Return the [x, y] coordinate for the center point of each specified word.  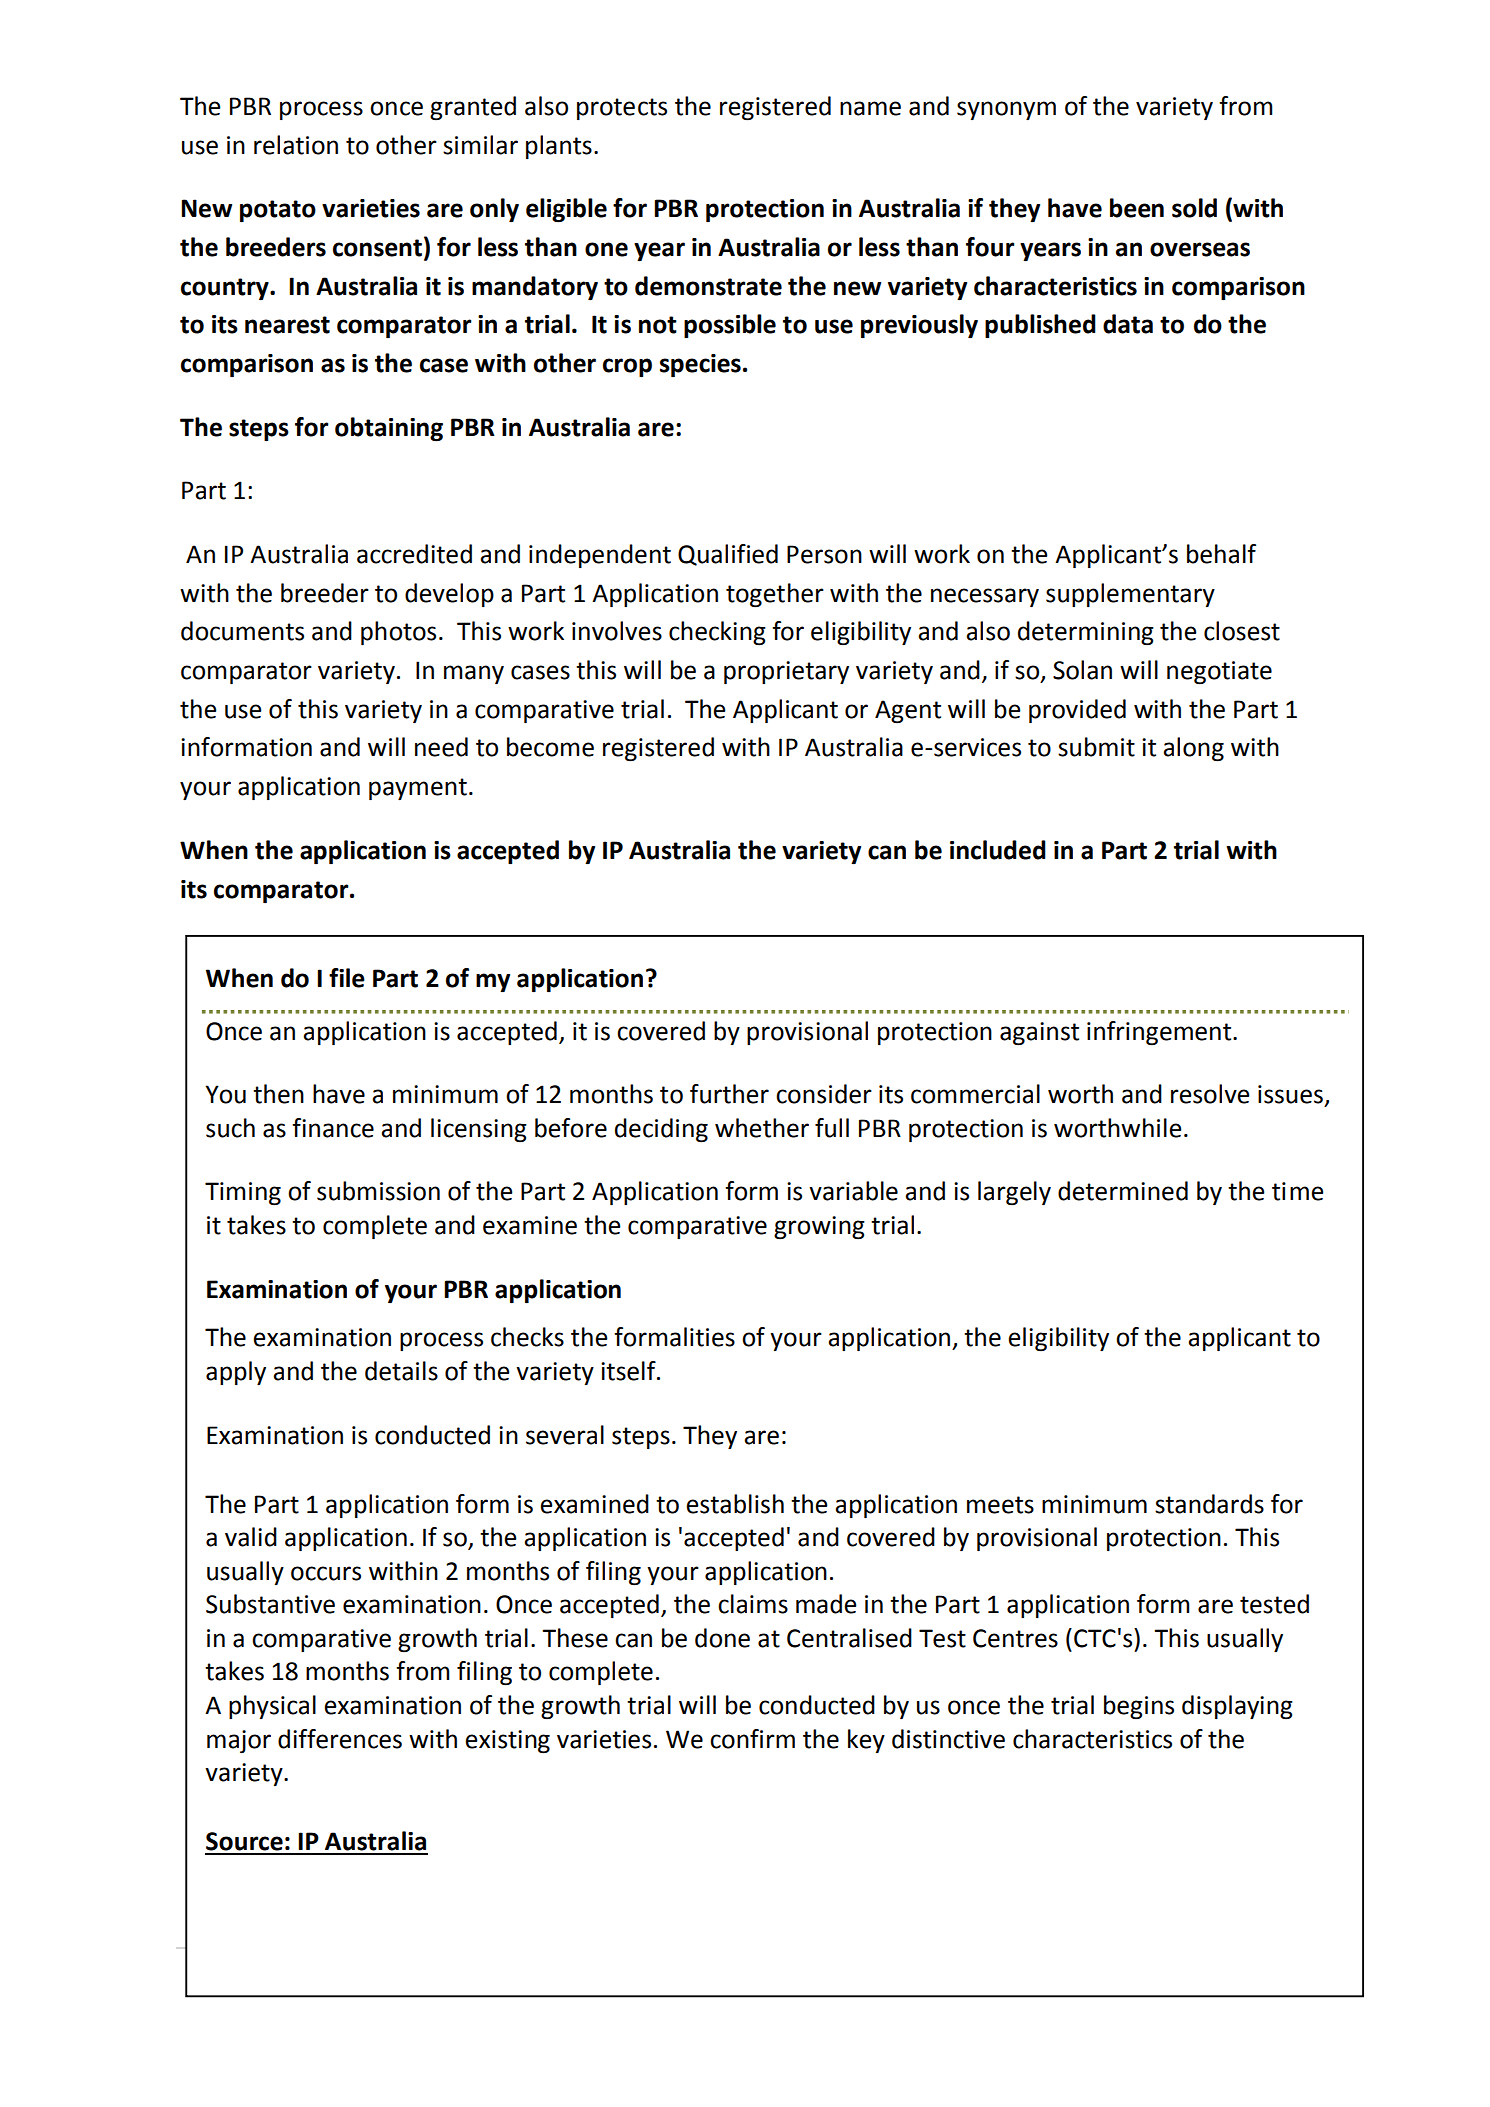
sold [1194, 208]
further [729, 1094]
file [347, 978]
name [870, 108]
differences [340, 1739]
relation [296, 145]
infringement [1160, 1033]
